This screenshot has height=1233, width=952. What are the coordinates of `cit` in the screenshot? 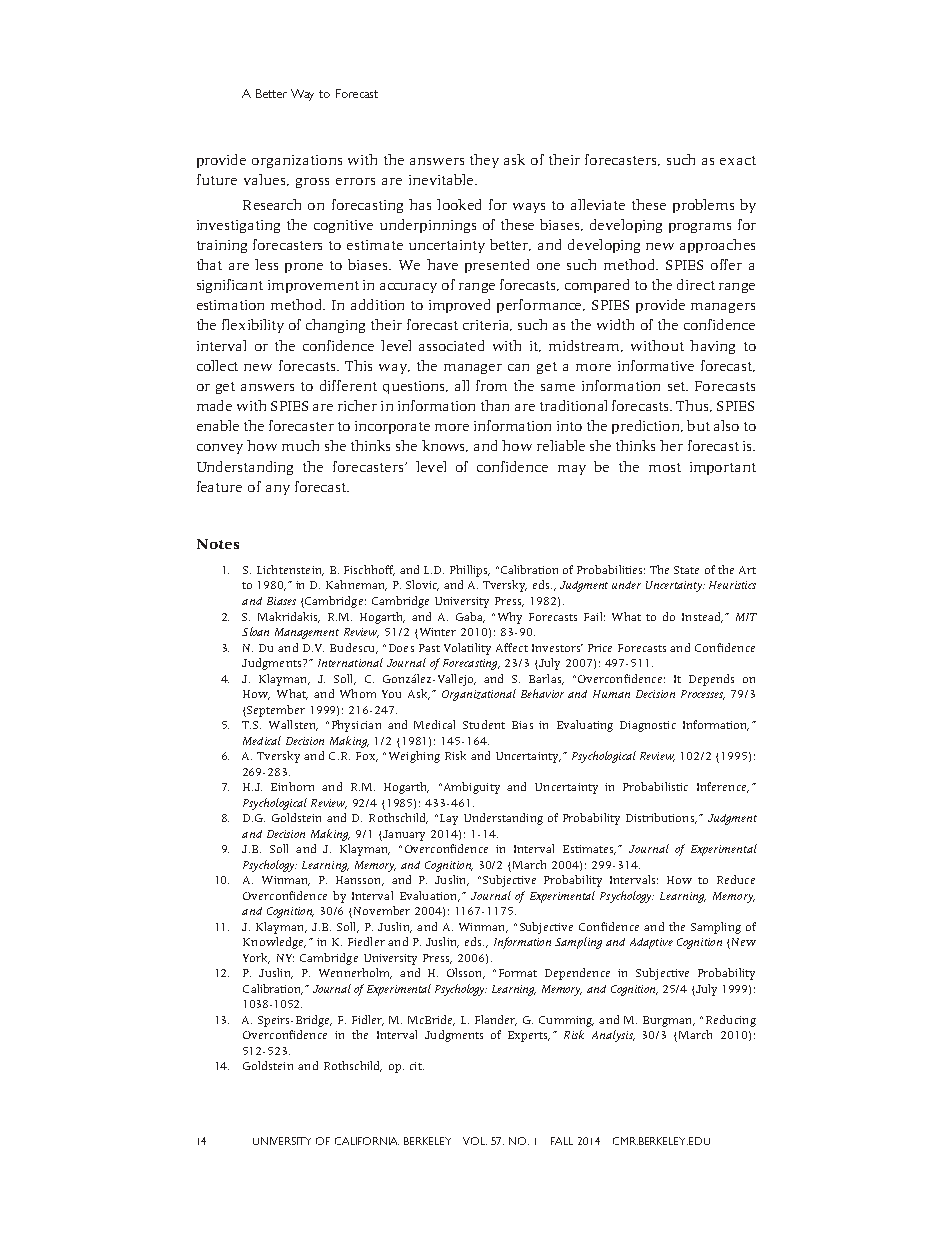 It's located at (417, 1066).
